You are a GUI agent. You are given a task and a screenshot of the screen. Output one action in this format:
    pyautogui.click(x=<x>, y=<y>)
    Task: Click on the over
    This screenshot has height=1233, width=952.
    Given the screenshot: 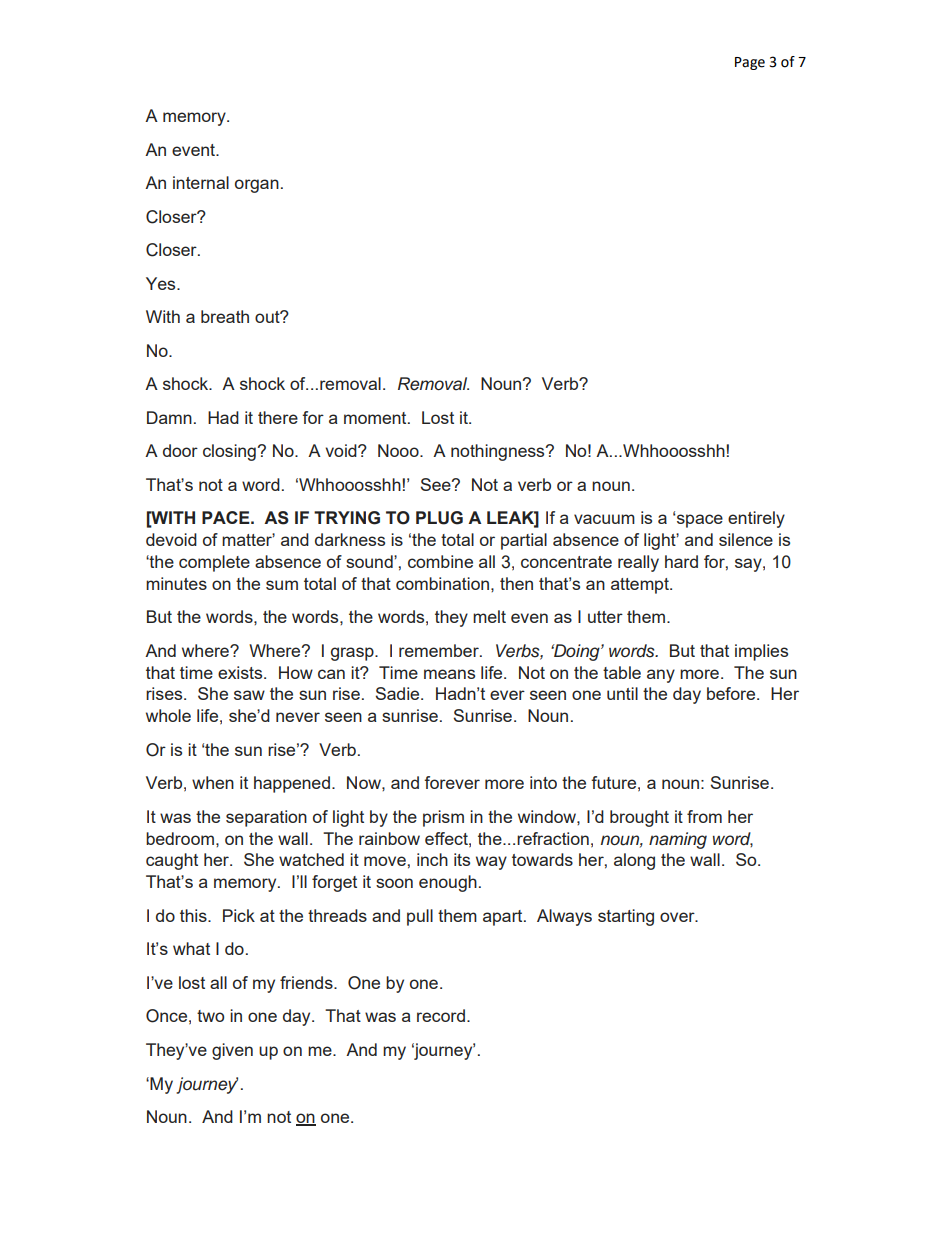 What is the action you would take?
    pyautogui.click(x=678, y=917)
